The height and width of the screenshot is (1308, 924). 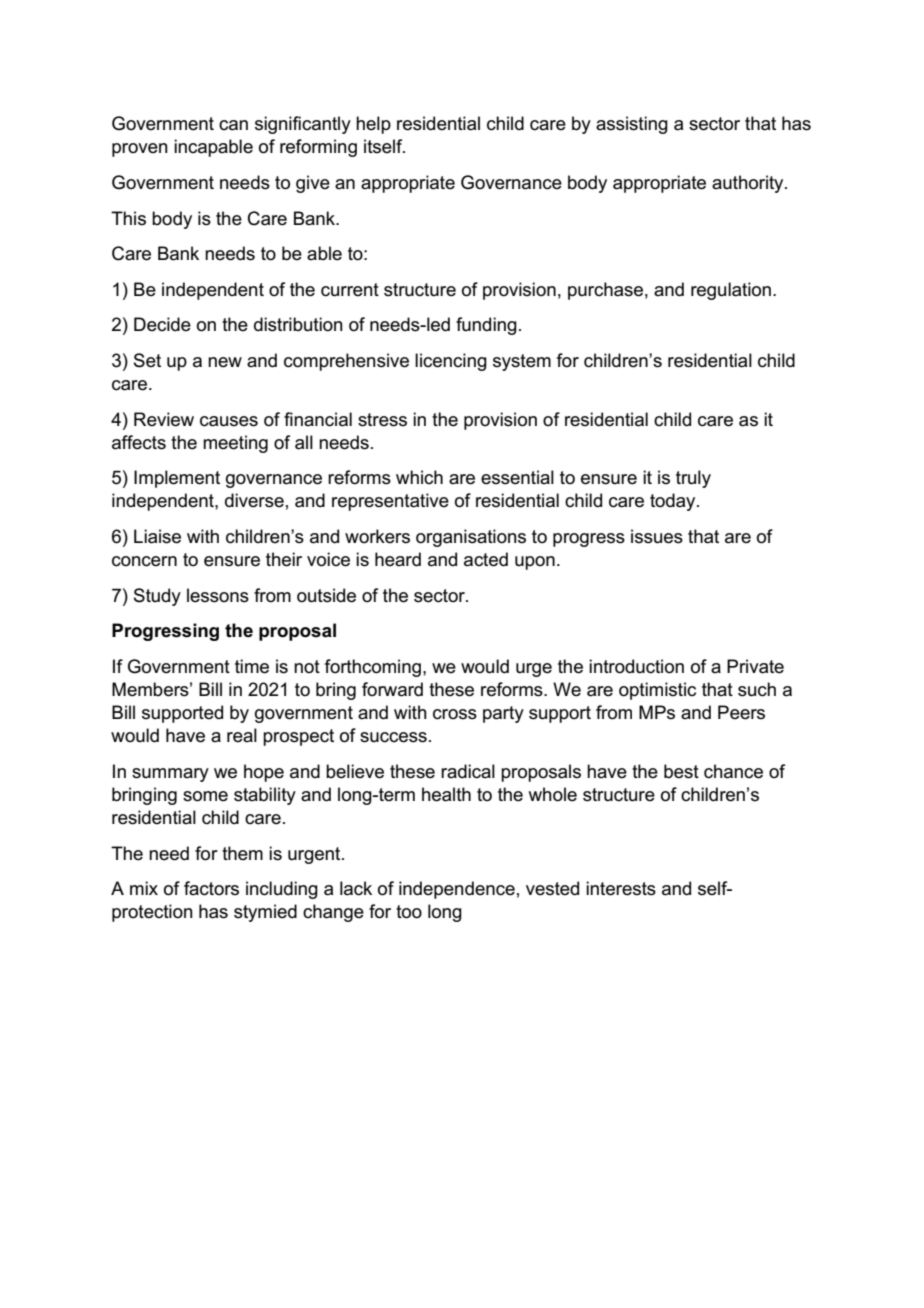 I want to click on help, so click(x=373, y=125).
